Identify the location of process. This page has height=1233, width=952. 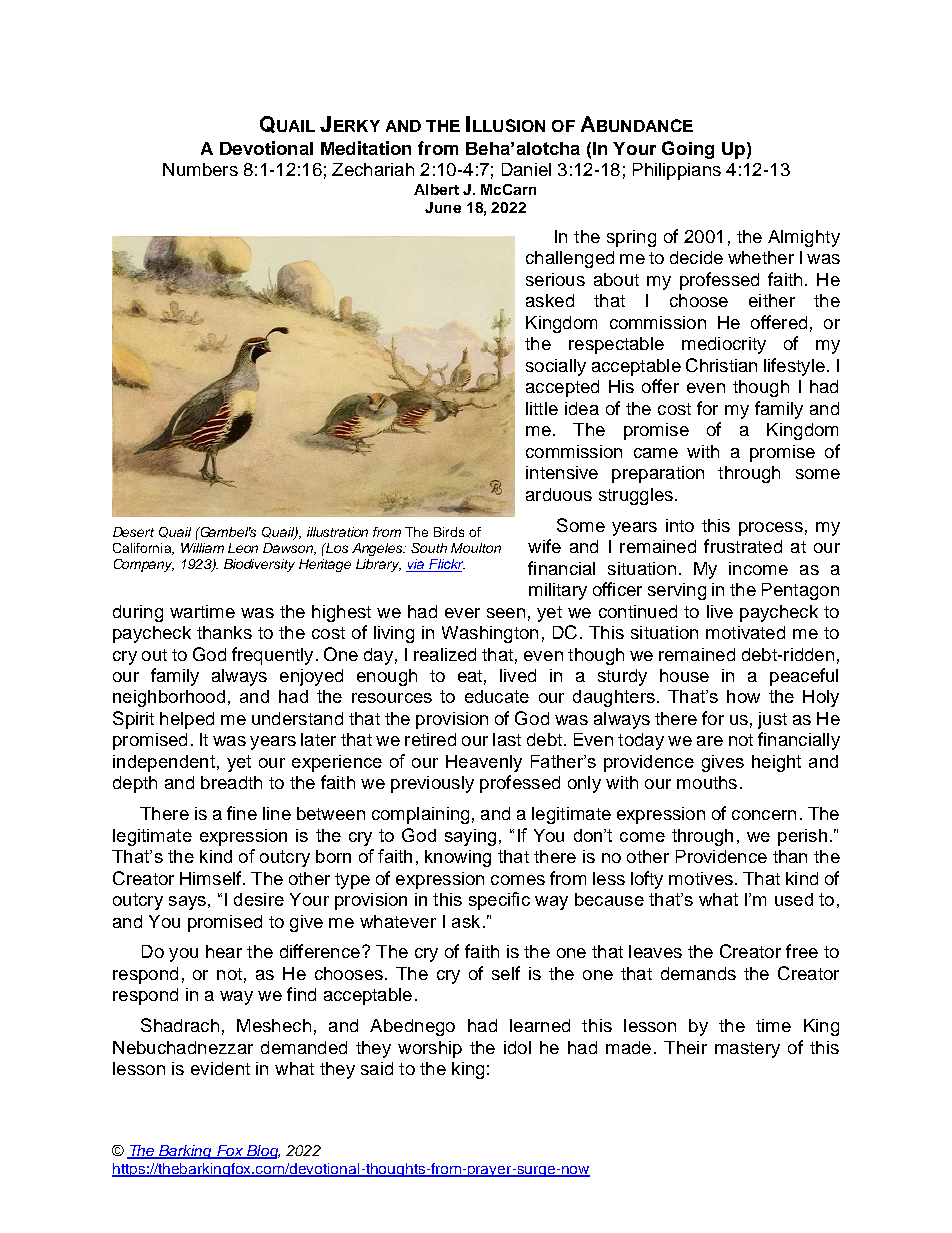
(771, 529).
